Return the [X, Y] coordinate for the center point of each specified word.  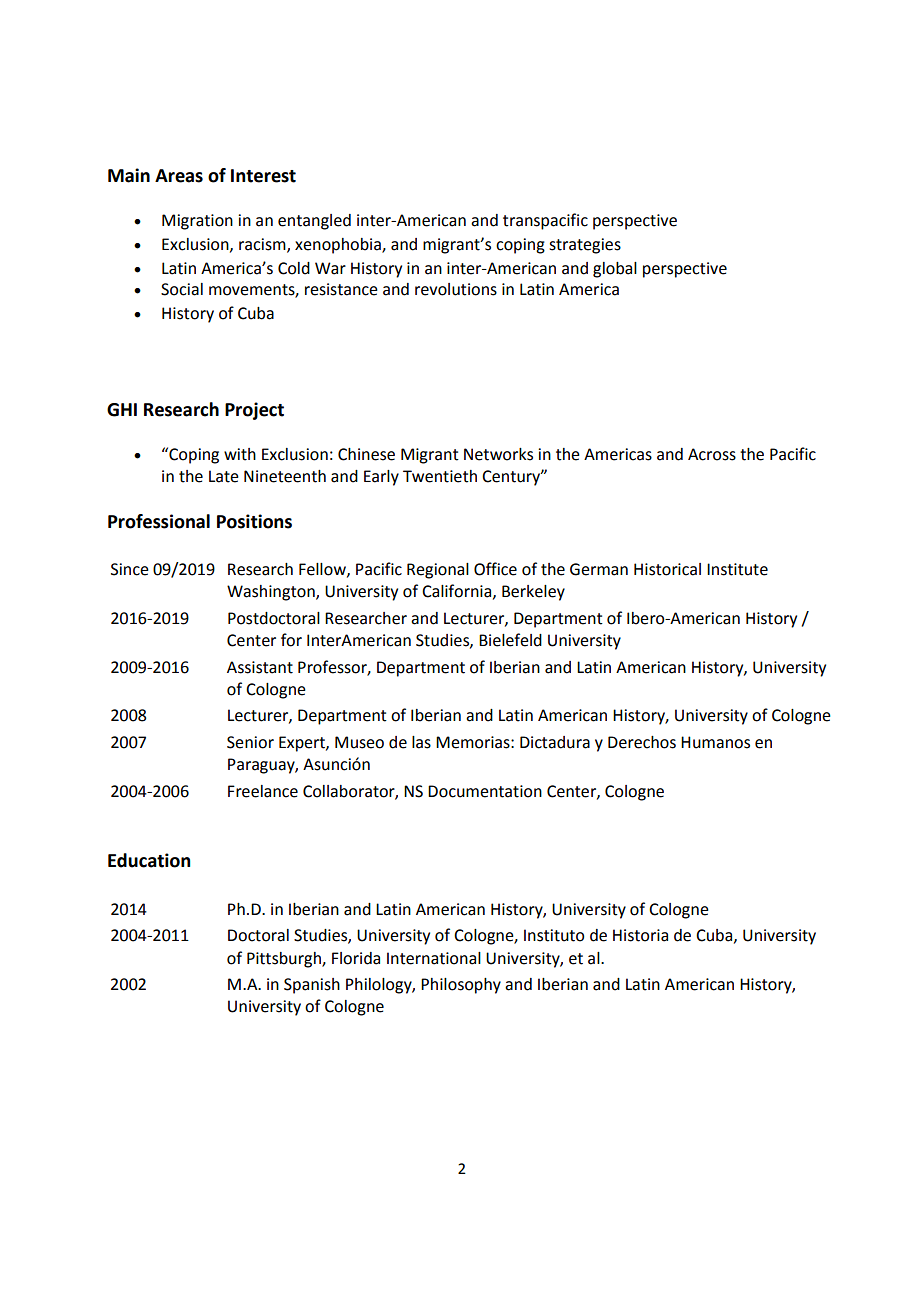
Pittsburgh [285, 960]
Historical [667, 569]
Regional [438, 571]
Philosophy [461, 986]
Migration [197, 222]
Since [130, 569]
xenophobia [339, 246]
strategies [585, 246]
